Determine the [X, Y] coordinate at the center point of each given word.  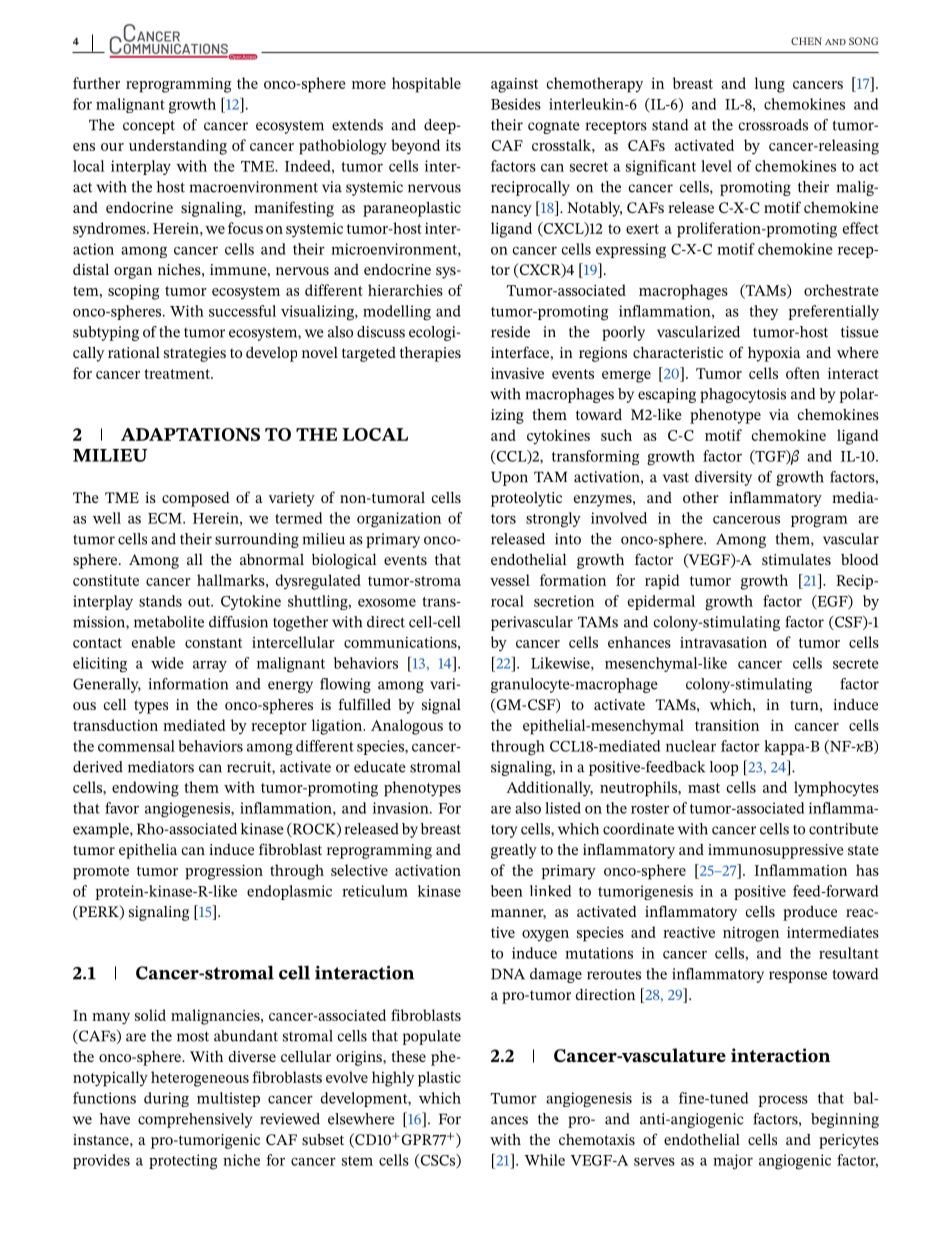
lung [770, 85]
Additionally [549, 789]
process [783, 1101]
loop [724, 768]
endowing [145, 789]
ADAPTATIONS [190, 434]
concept [149, 127]
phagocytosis [743, 395]
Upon [509, 478]
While [544, 1160]
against [514, 85]
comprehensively [195, 1120]
